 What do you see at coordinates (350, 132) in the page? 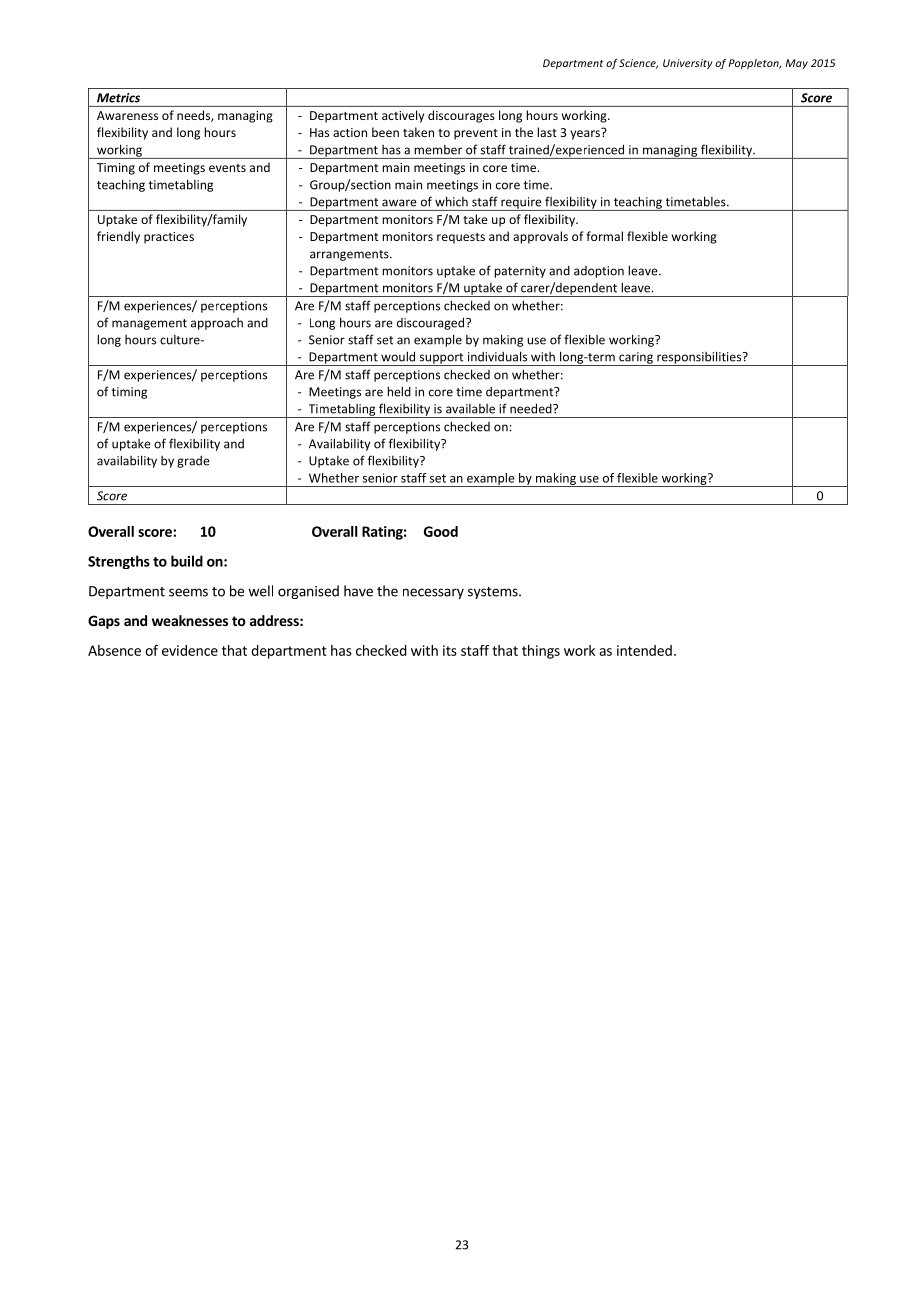
I see `action` at bounding box center [350, 132].
